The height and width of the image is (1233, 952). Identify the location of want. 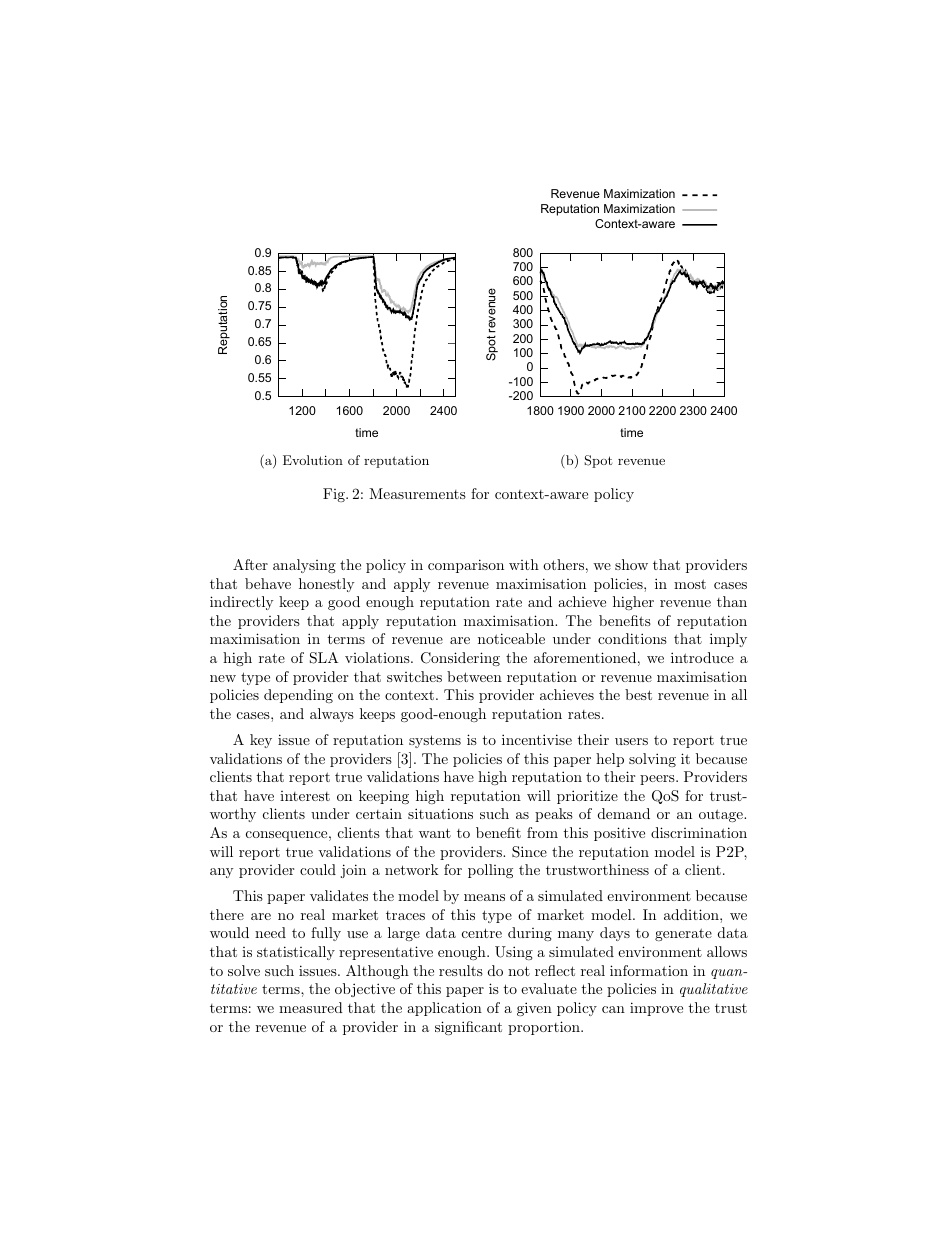
(435, 833).
